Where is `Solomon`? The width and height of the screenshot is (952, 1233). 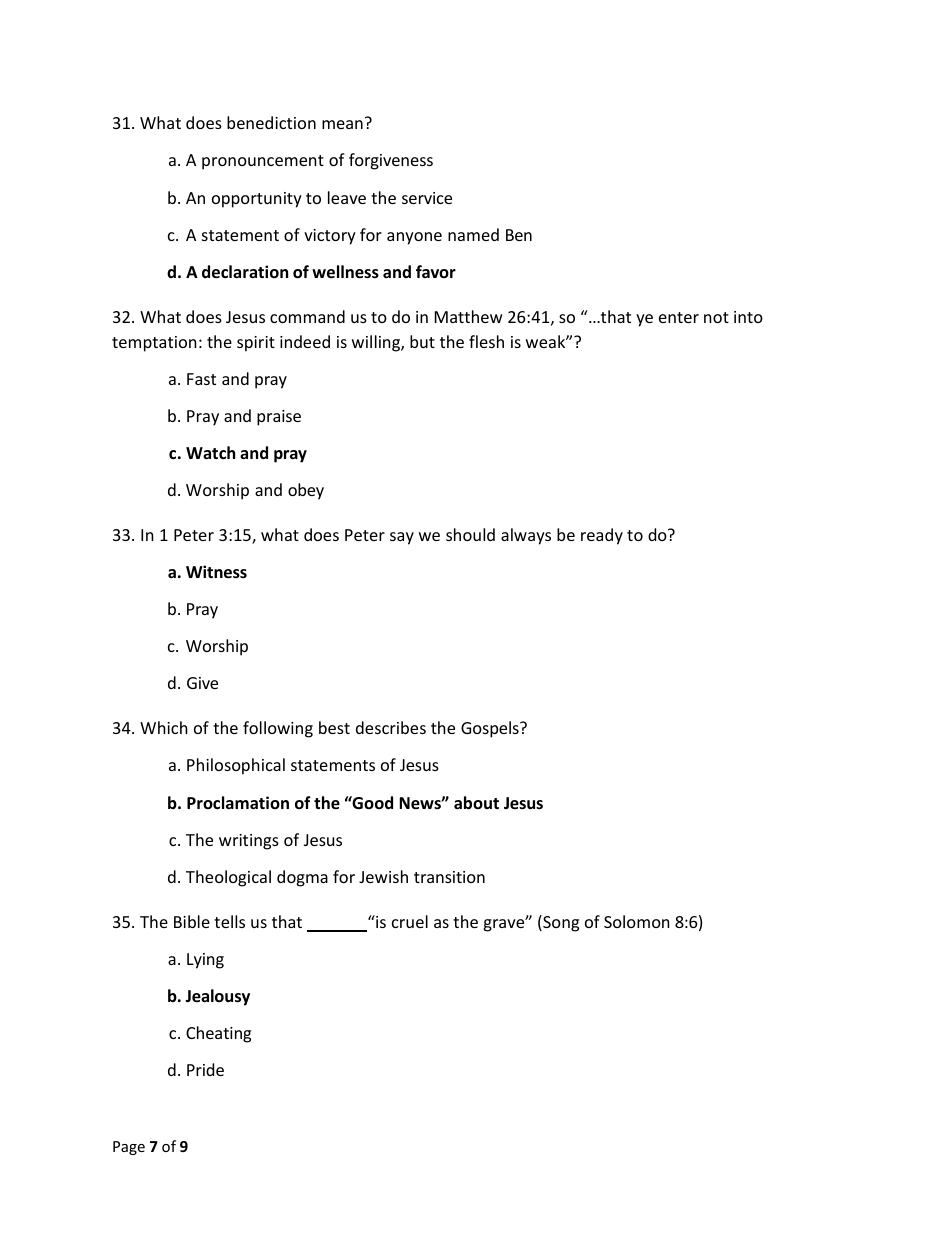
Solomon is located at coordinates (637, 921).
